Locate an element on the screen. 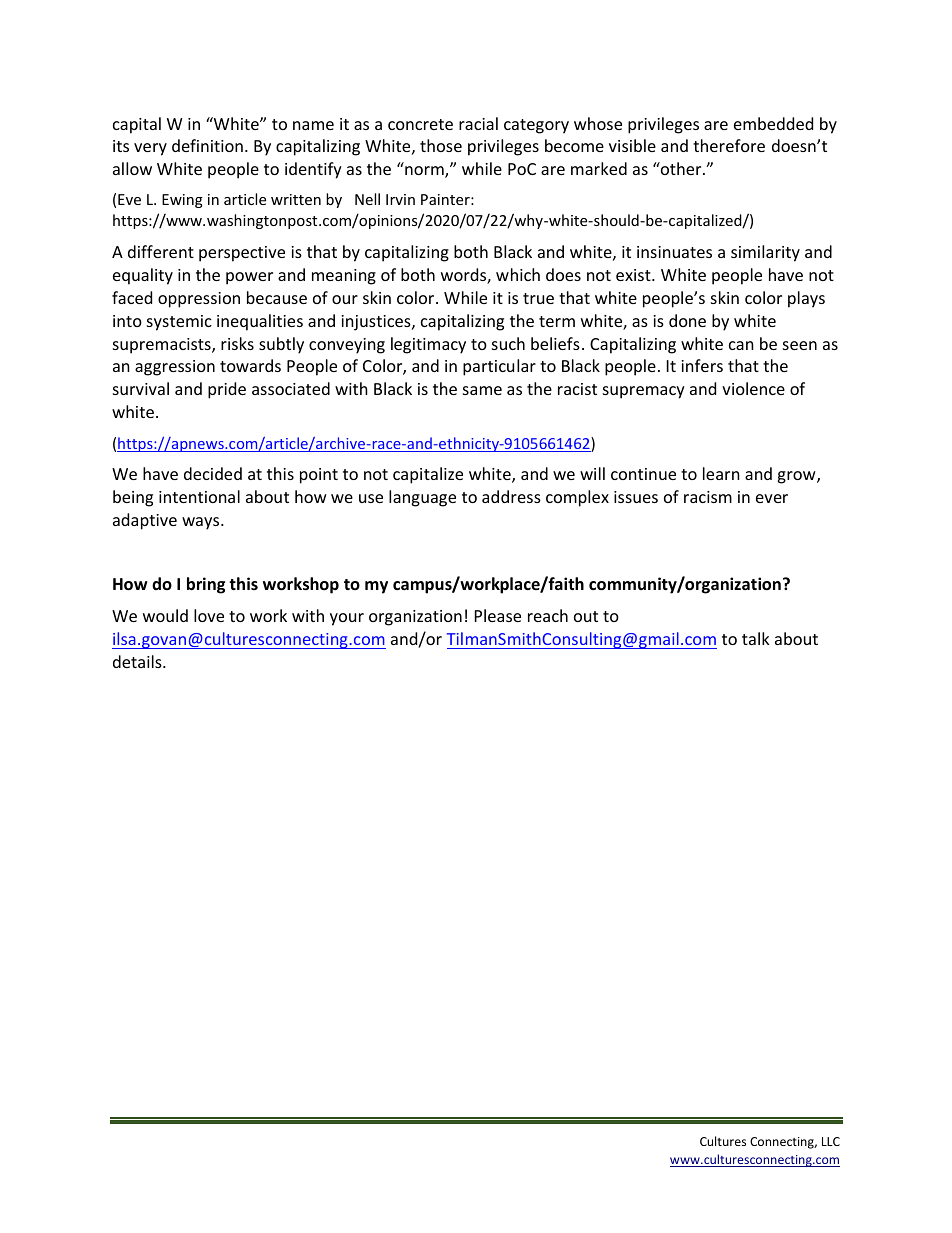 This screenshot has height=1233, width=952. LLC is located at coordinates (831, 1141).
